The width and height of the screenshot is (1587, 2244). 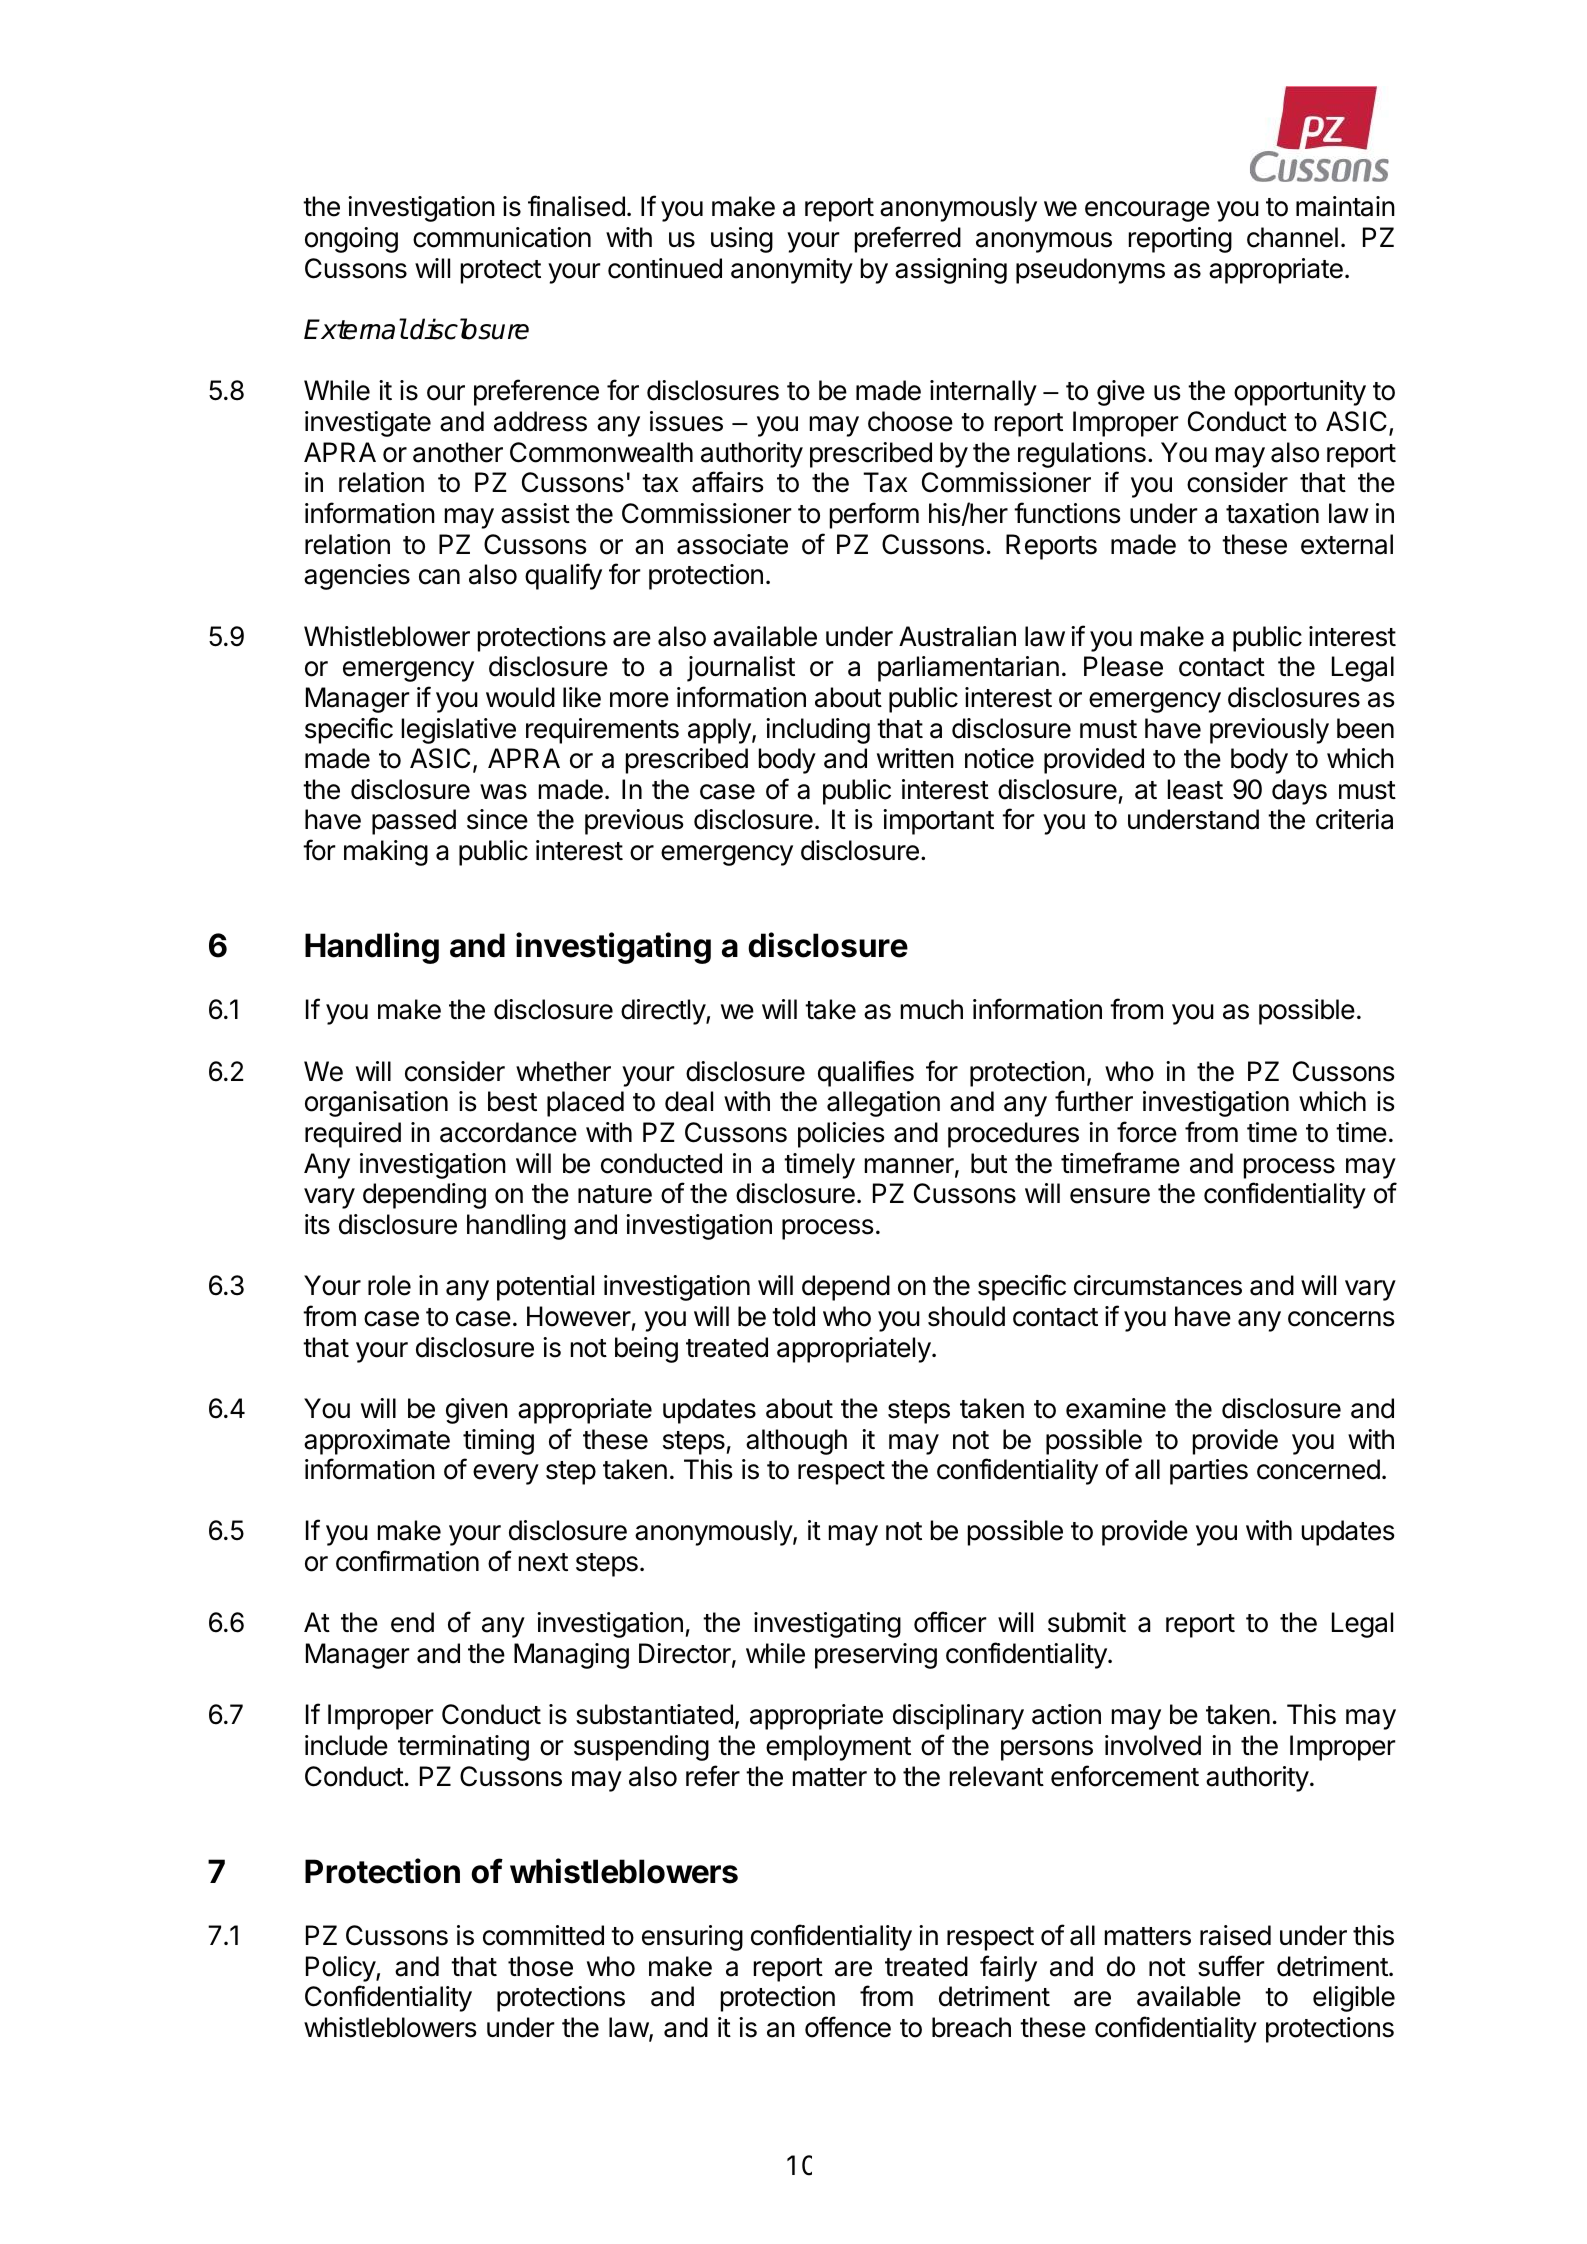 I want to click on further, so click(x=1094, y=1101).
